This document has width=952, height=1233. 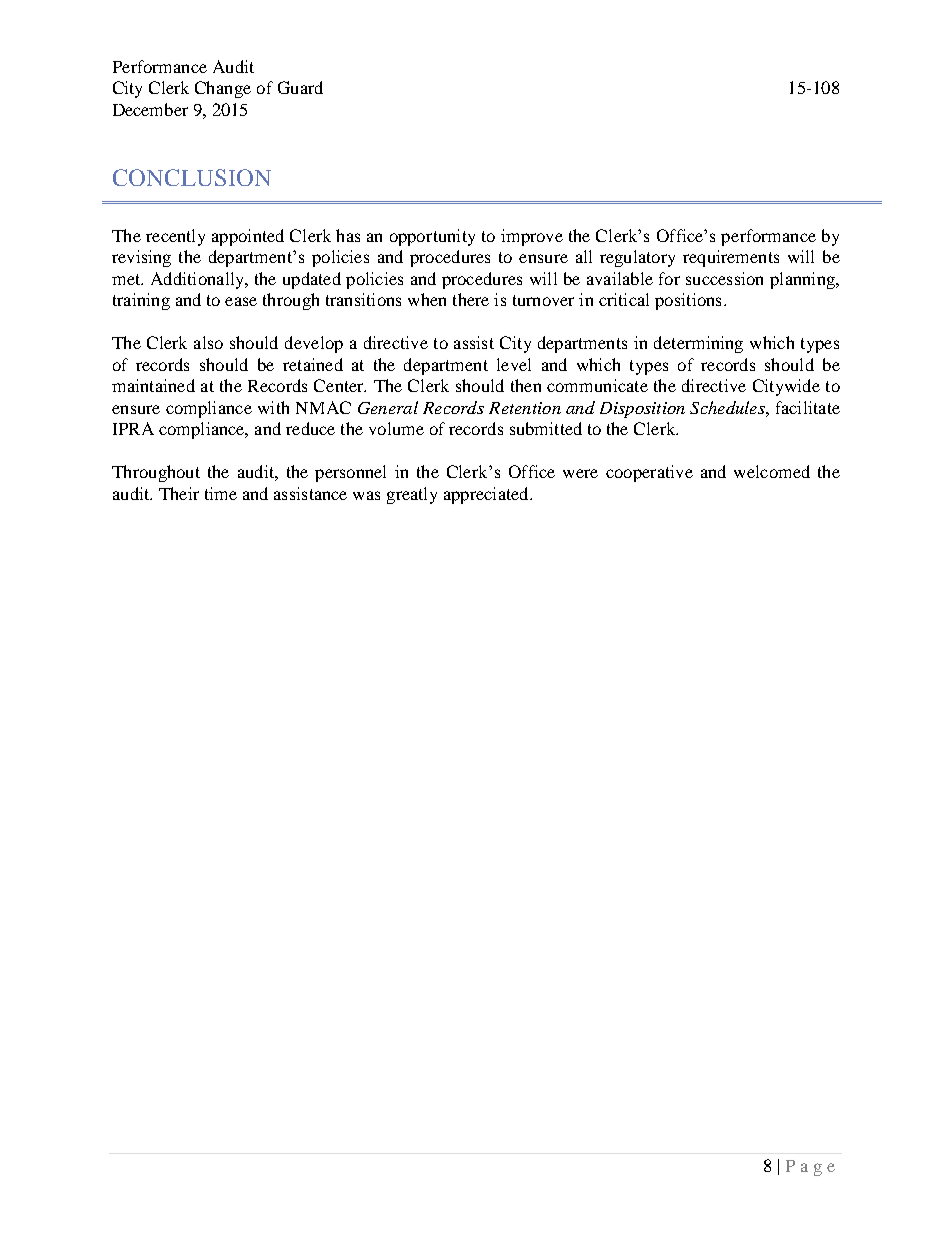 What do you see at coordinates (487, 495) in the document?
I see `appreciated` at bounding box center [487, 495].
